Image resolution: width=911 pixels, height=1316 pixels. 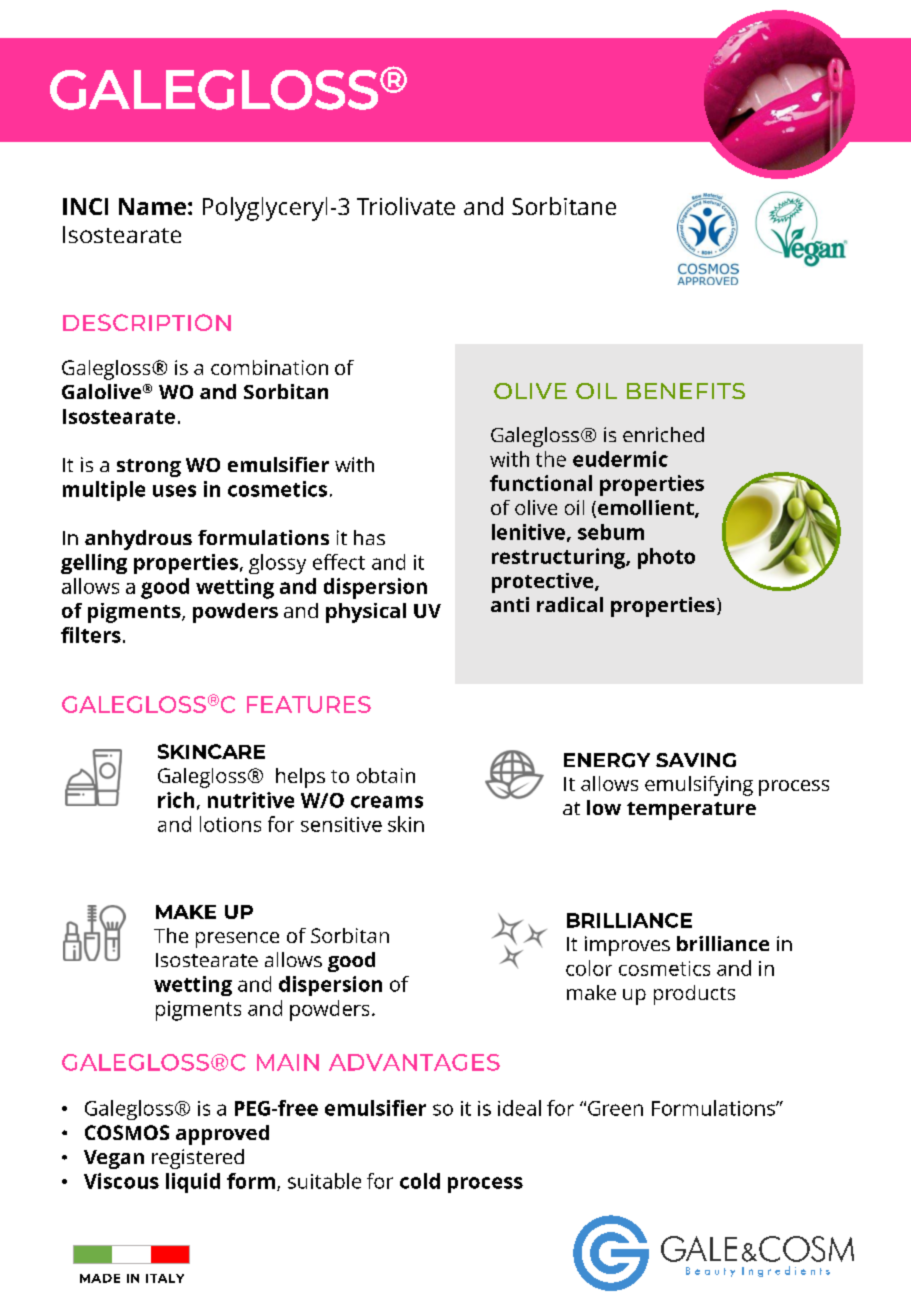 I want to click on anhydrous, so click(x=138, y=540).
